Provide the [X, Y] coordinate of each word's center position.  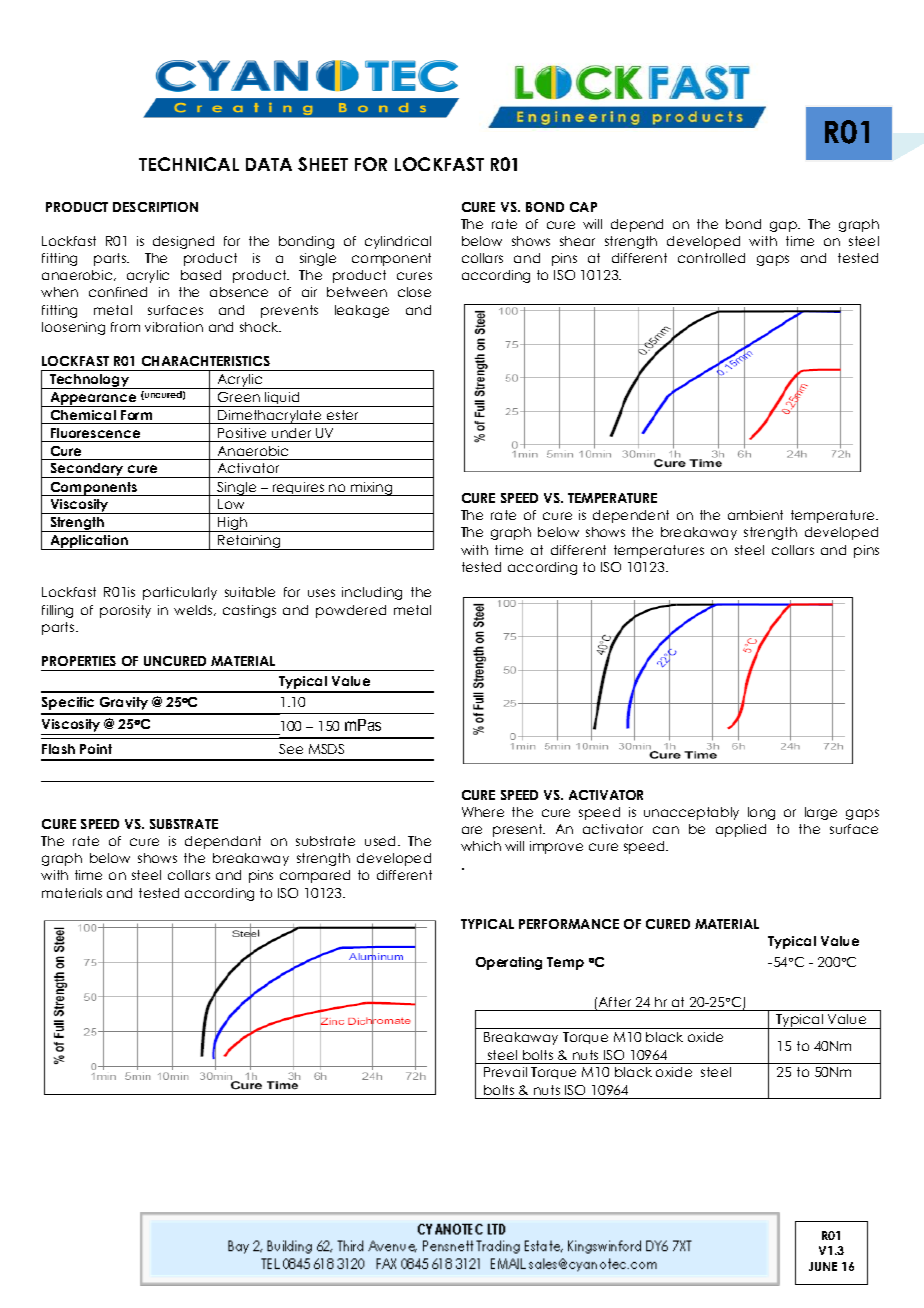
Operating [509, 963]
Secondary [87, 470]
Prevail [505, 1072]
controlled [711, 258]
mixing [372, 489]
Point [96, 749]
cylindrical [398, 242]
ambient [755, 515]
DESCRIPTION [155, 207]
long [761, 813]
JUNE [823, 1266]
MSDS [326, 749]
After [615, 1002]
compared [315, 876]
